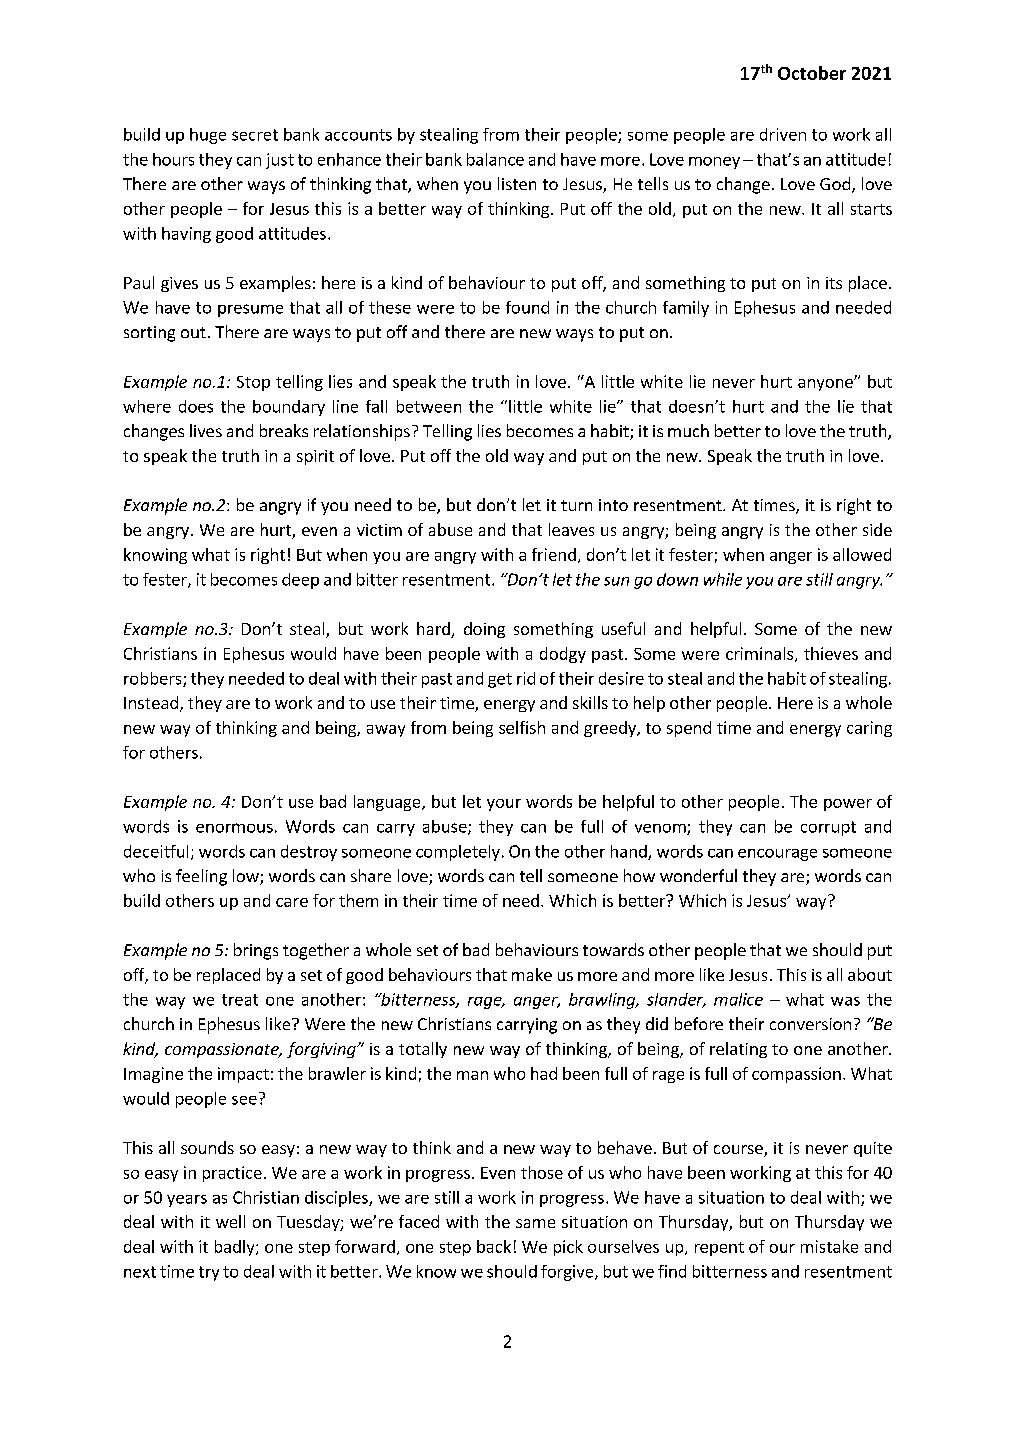 The image size is (1015, 1436). I want to click on malice, so click(738, 999).
